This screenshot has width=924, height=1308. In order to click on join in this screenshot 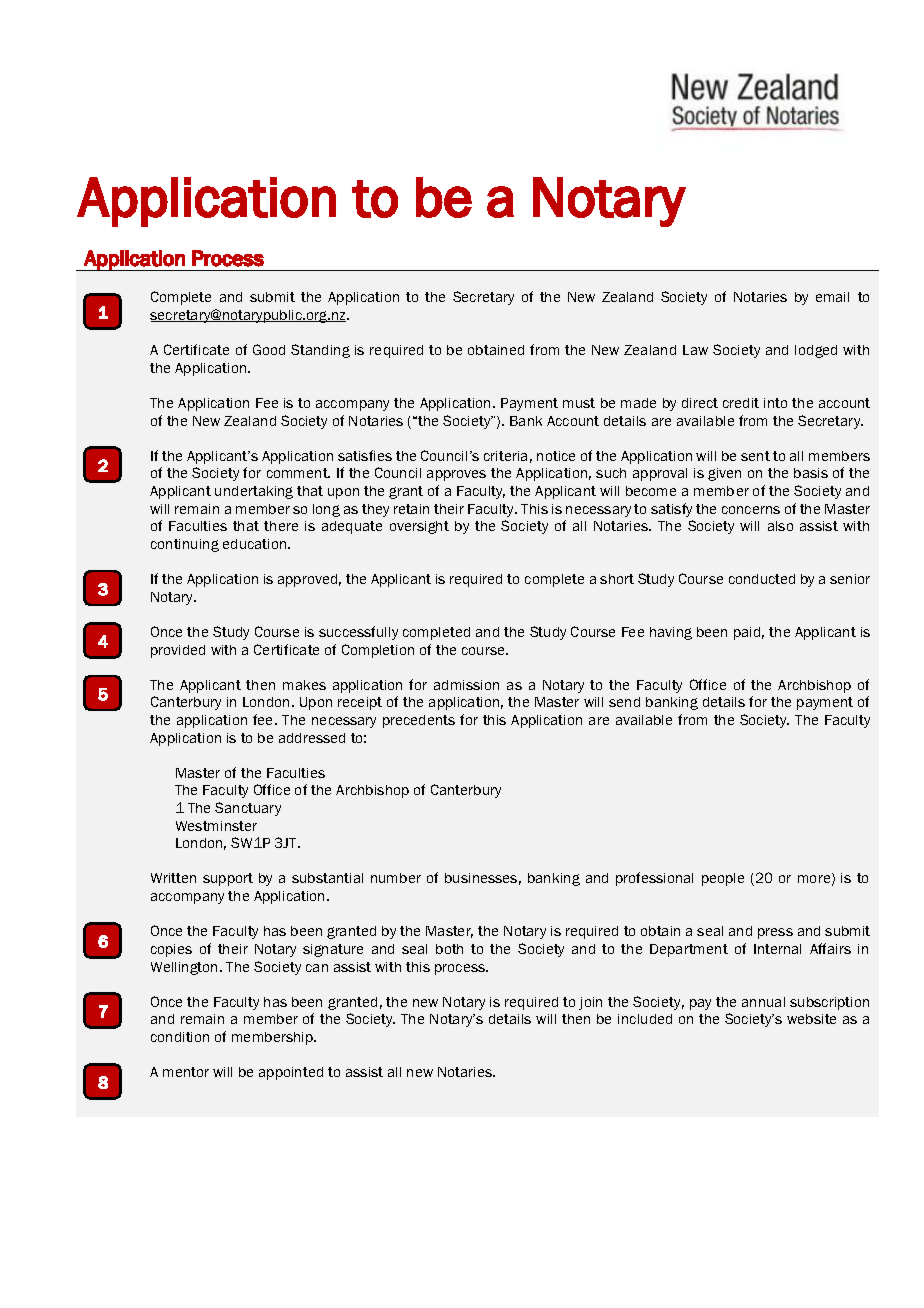, I will do `click(590, 1003)`.
